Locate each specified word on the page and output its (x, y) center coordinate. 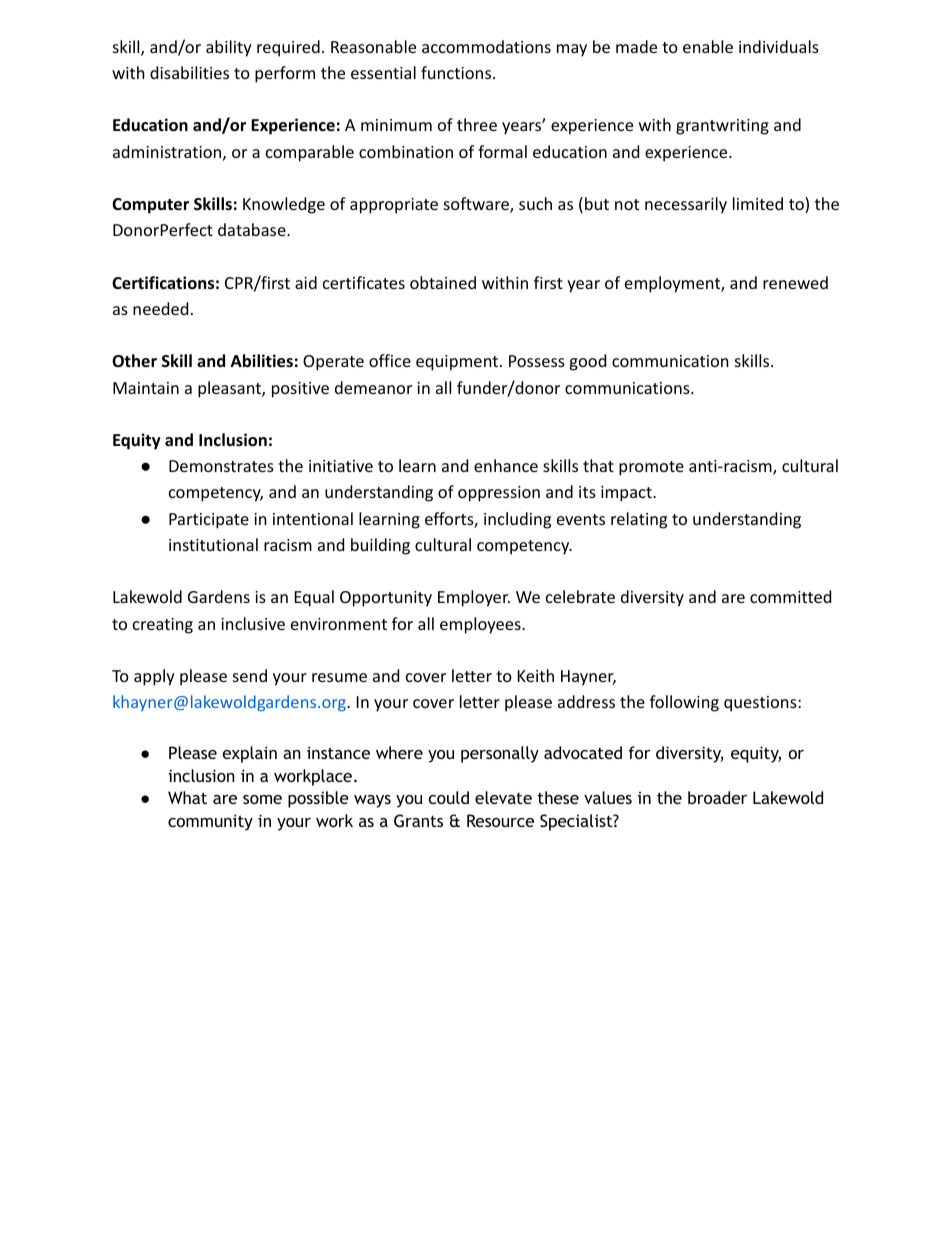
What (187, 797)
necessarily (686, 205)
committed (790, 596)
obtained (443, 282)
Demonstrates (221, 466)
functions (456, 72)
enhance (506, 465)
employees (481, 625)
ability (229, 48)
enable (708, 46)
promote (651, 468)
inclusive (253, 623)
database (253, 229)
